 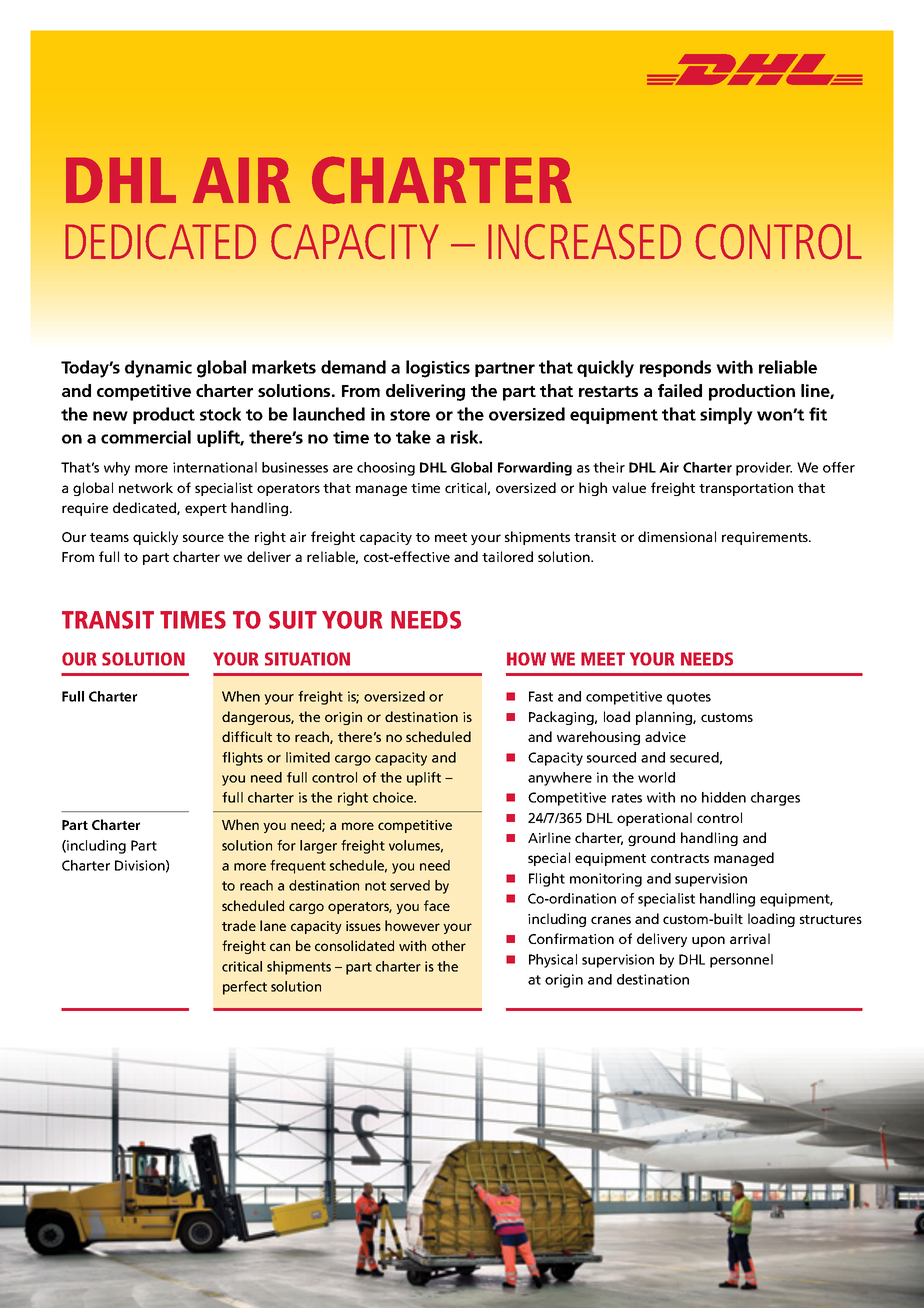 I want to click on charges, so click(x=775, y=799).
